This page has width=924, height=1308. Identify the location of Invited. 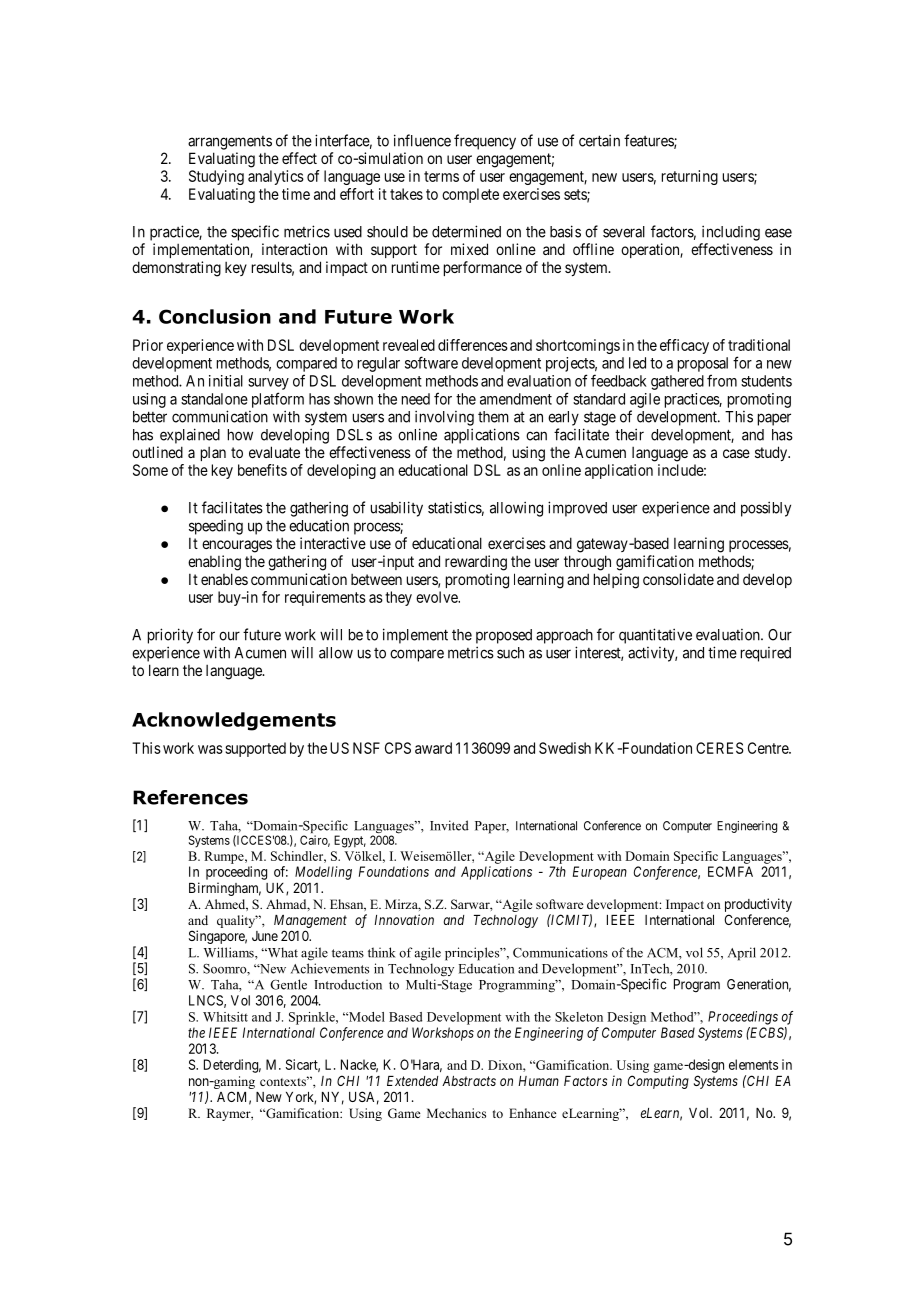
(449, 825).
